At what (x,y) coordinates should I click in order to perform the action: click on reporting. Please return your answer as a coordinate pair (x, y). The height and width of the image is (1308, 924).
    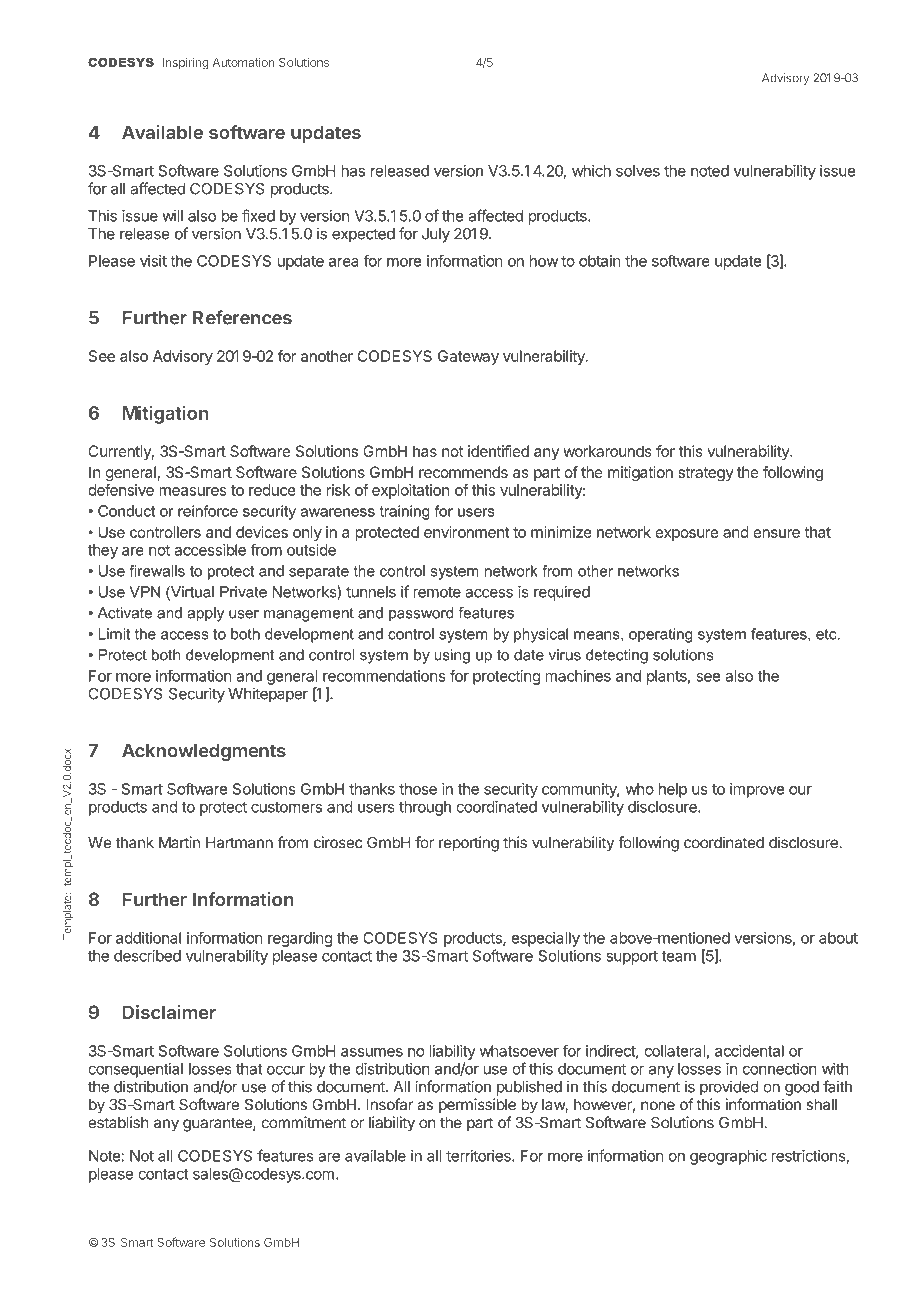
    Looking at the image, I should click on (469, 844).
